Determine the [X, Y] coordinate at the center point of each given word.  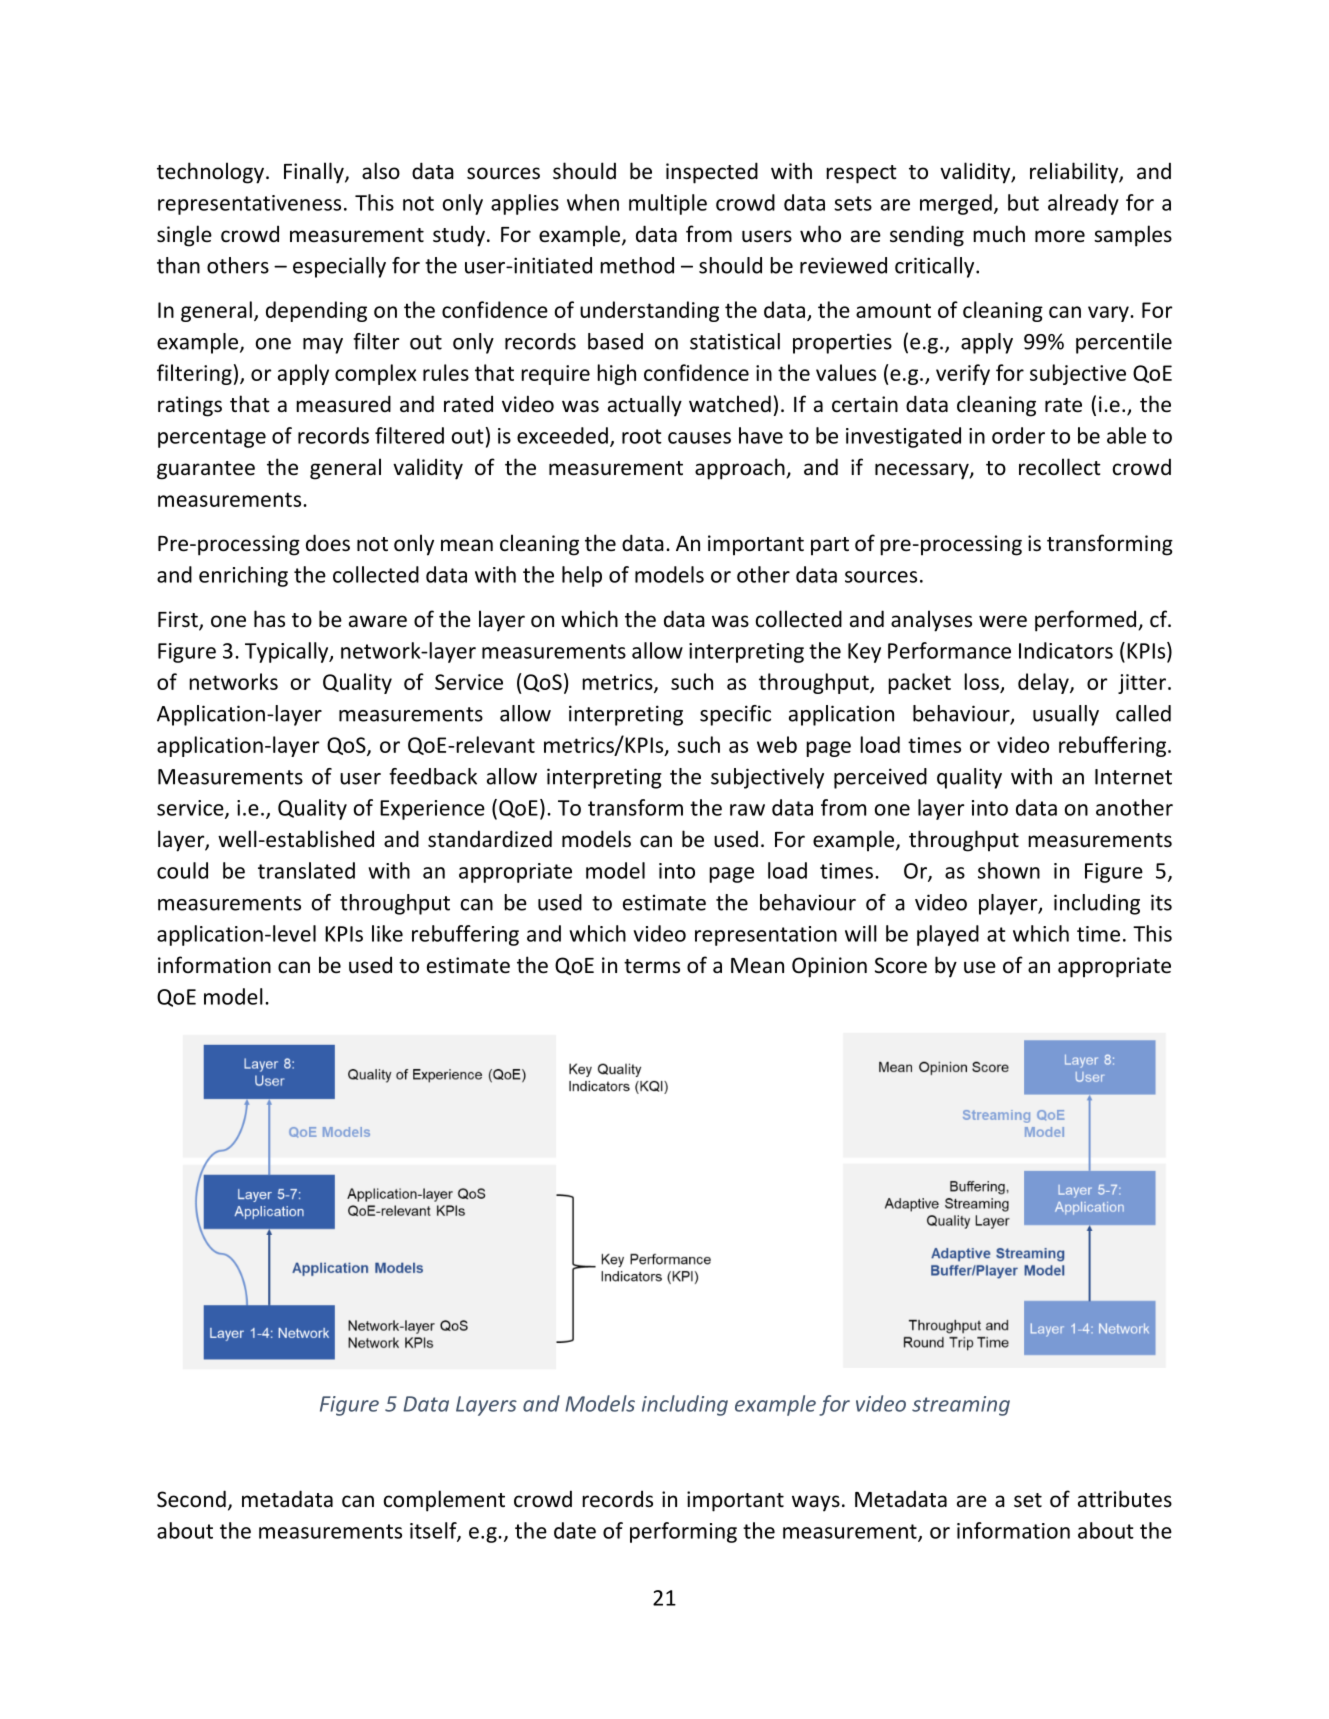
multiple [668, 204]
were [1003, 621]
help [582, 576]
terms [652, 966]
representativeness [249, 205]
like [387, 933]
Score [901, 965]
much [999, 234]
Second [191, 1499]
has [269, 618]
